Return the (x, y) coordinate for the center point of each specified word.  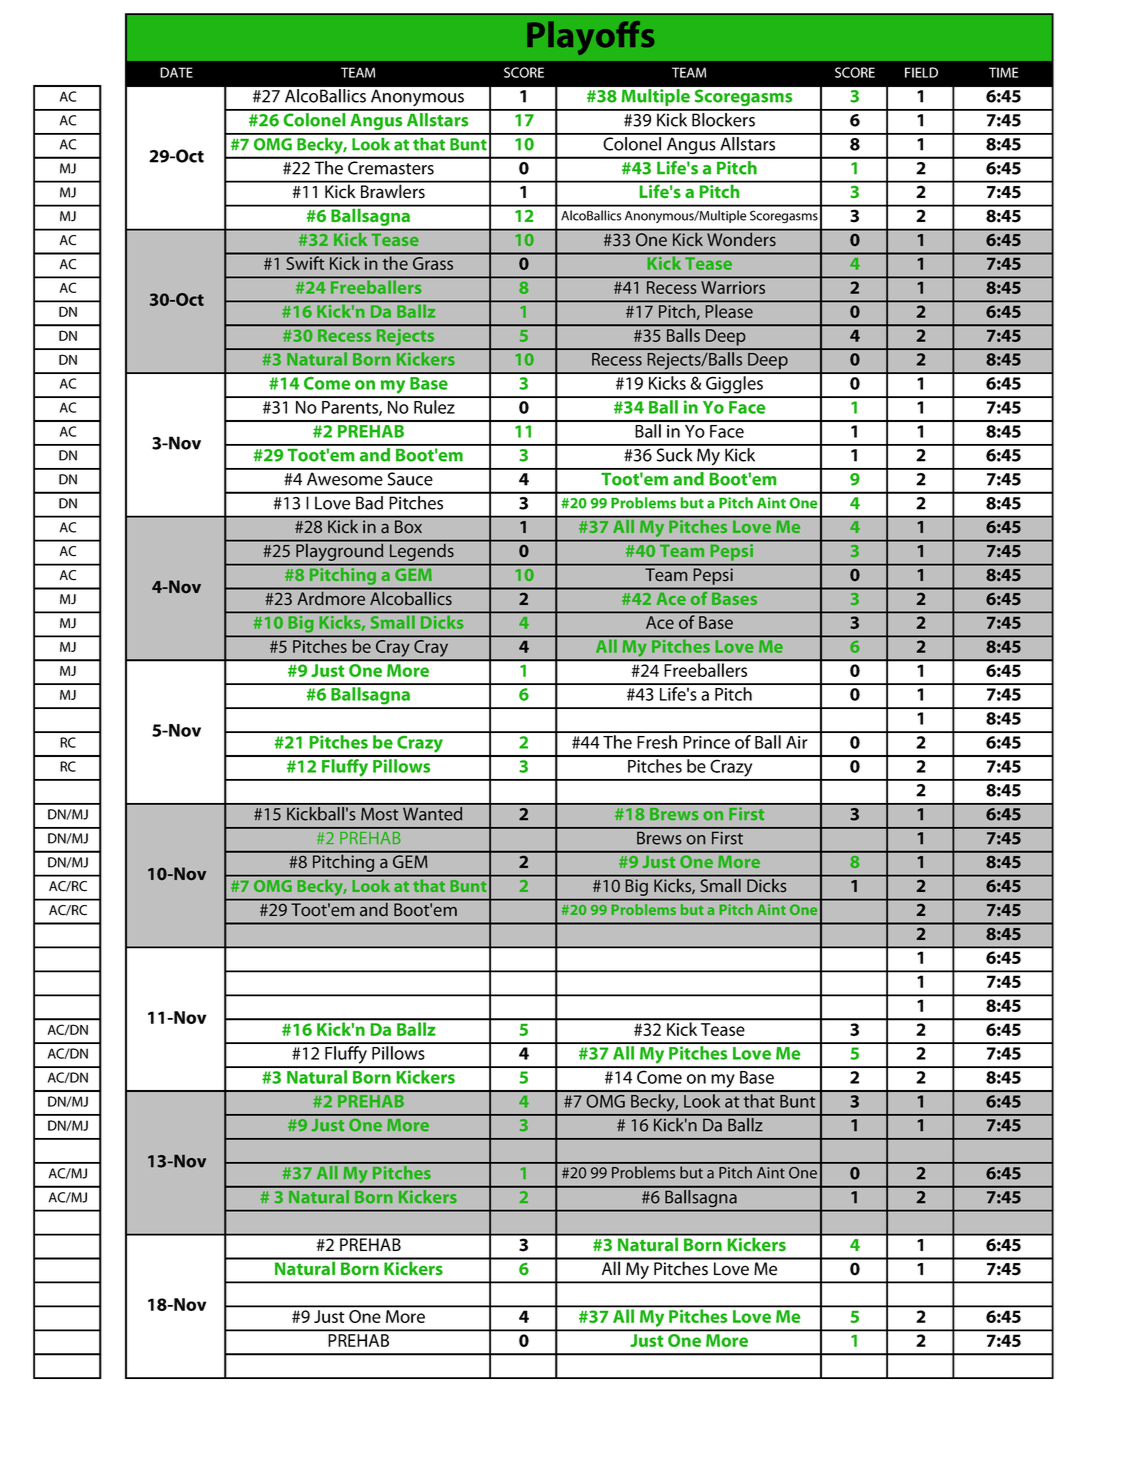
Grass (433, 263)
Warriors (733, 287)
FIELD (921, 72)
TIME (1003, 72)
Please (729, 311)
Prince (706, 742)
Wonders (741, 238)
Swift (305, 263)
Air (797, 742)
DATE (176, 72)
